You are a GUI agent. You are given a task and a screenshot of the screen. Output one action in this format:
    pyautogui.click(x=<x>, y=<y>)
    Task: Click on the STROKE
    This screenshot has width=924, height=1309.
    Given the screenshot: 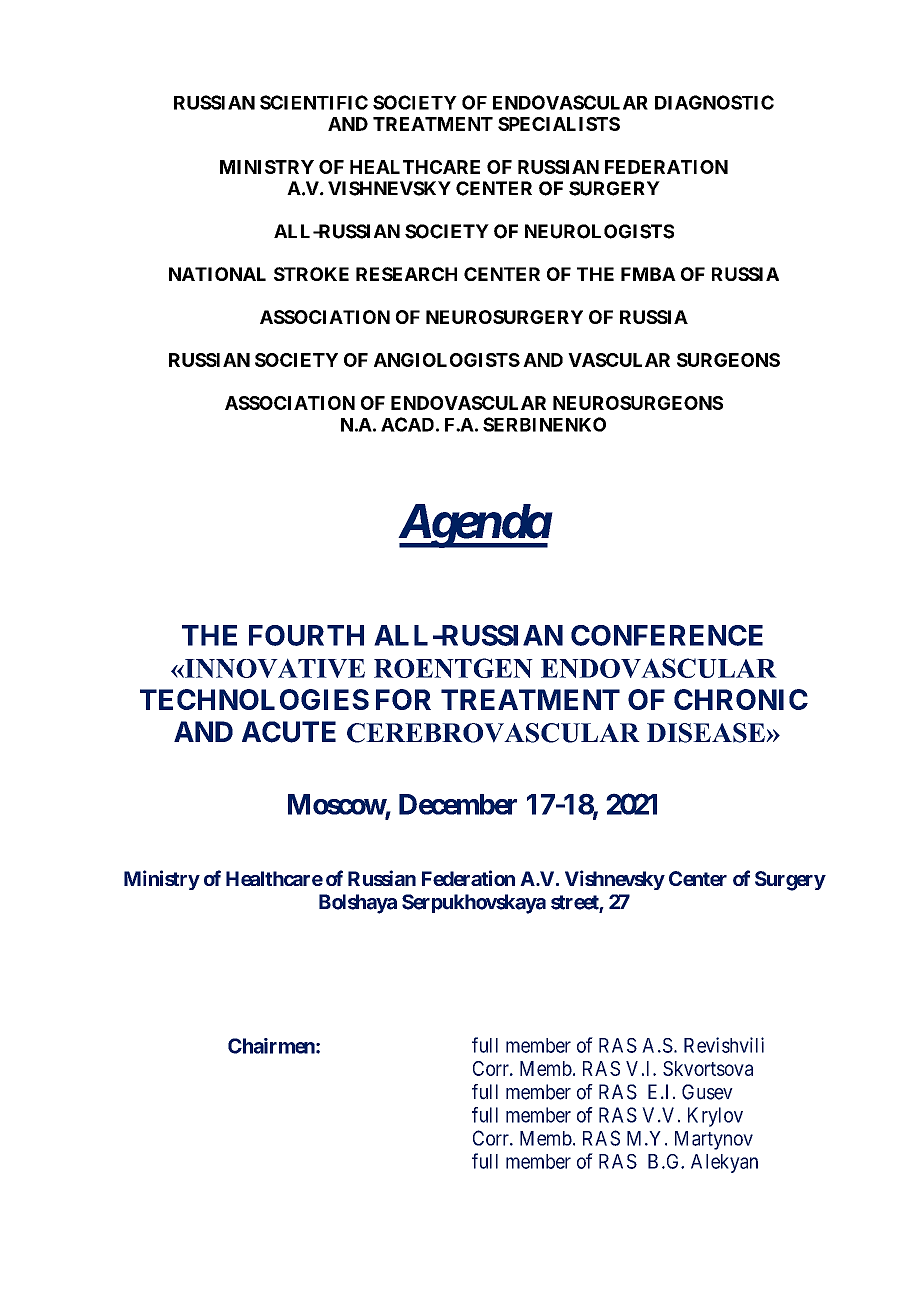 What is the action you would take?
    pyautogui.click(x=311, y=274)
